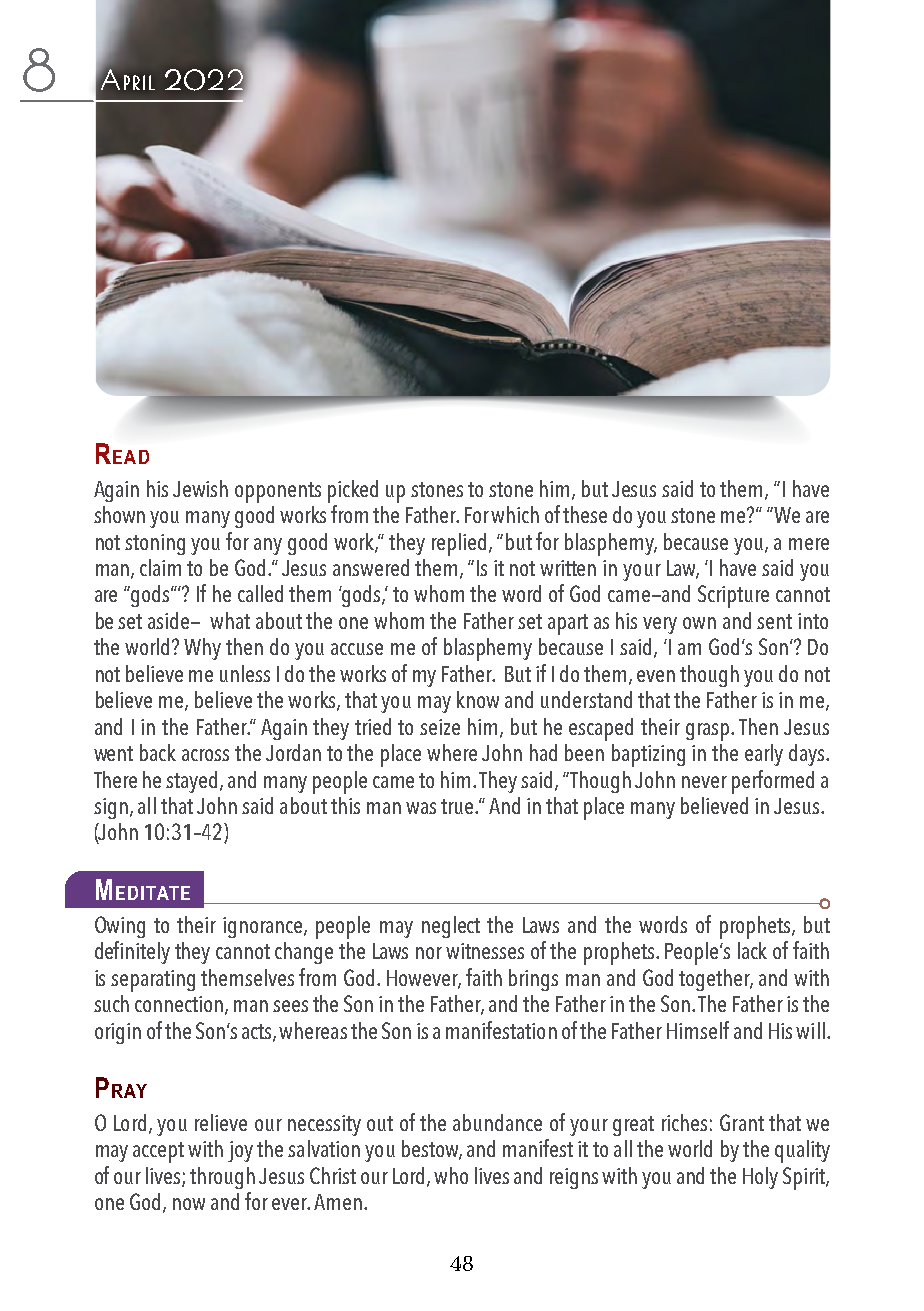  What do you see at coordinates (752, 950) in the page?
I see `lack` at bounding box center [752, 950].
